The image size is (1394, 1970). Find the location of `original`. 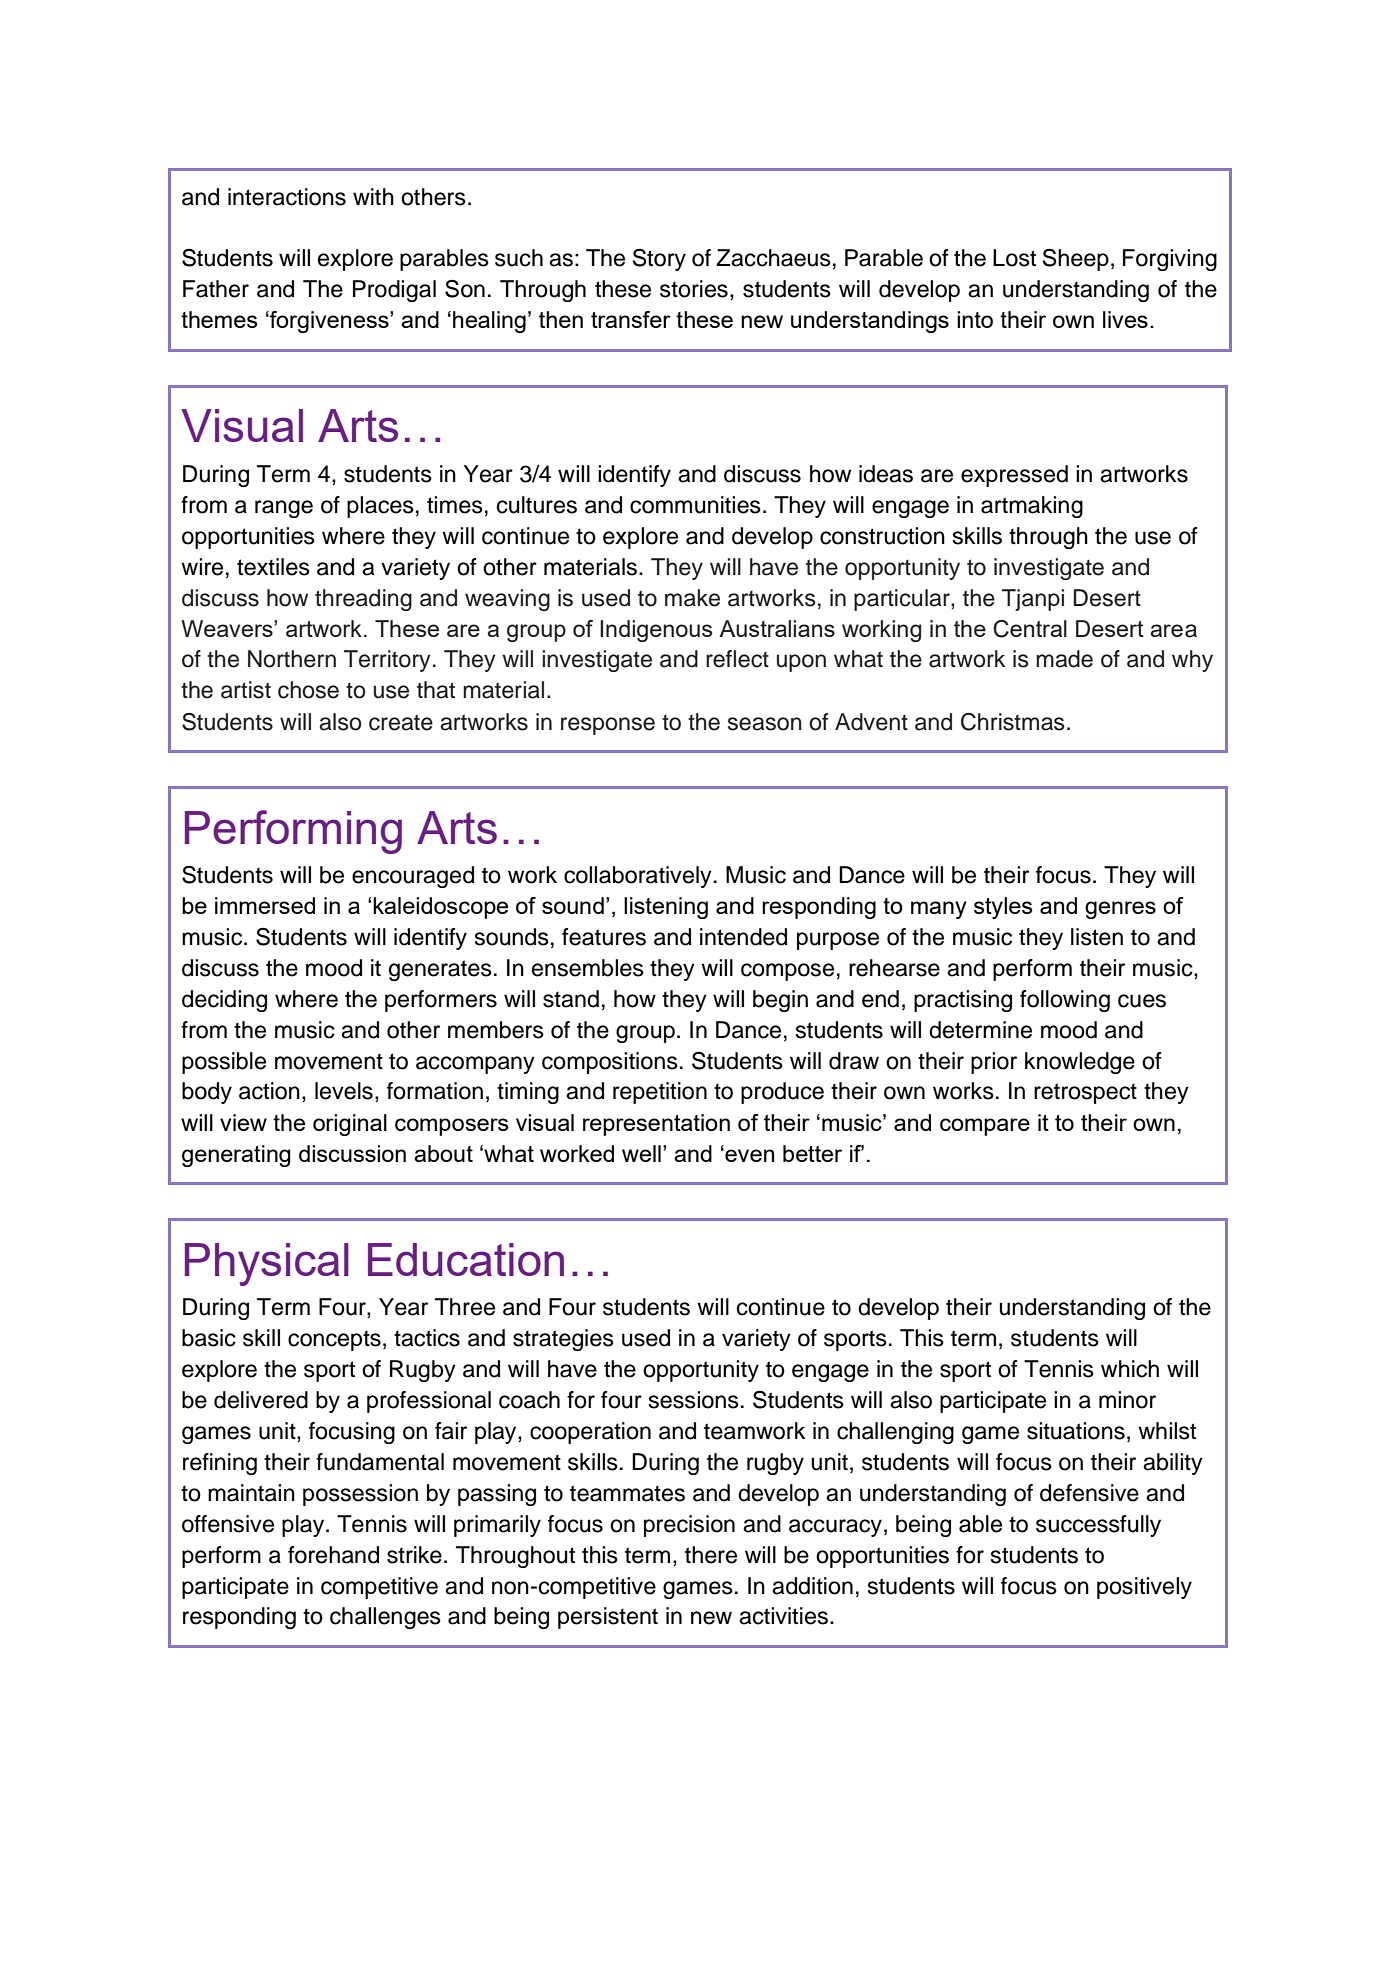

original is located at coordinates (350, 1125).
